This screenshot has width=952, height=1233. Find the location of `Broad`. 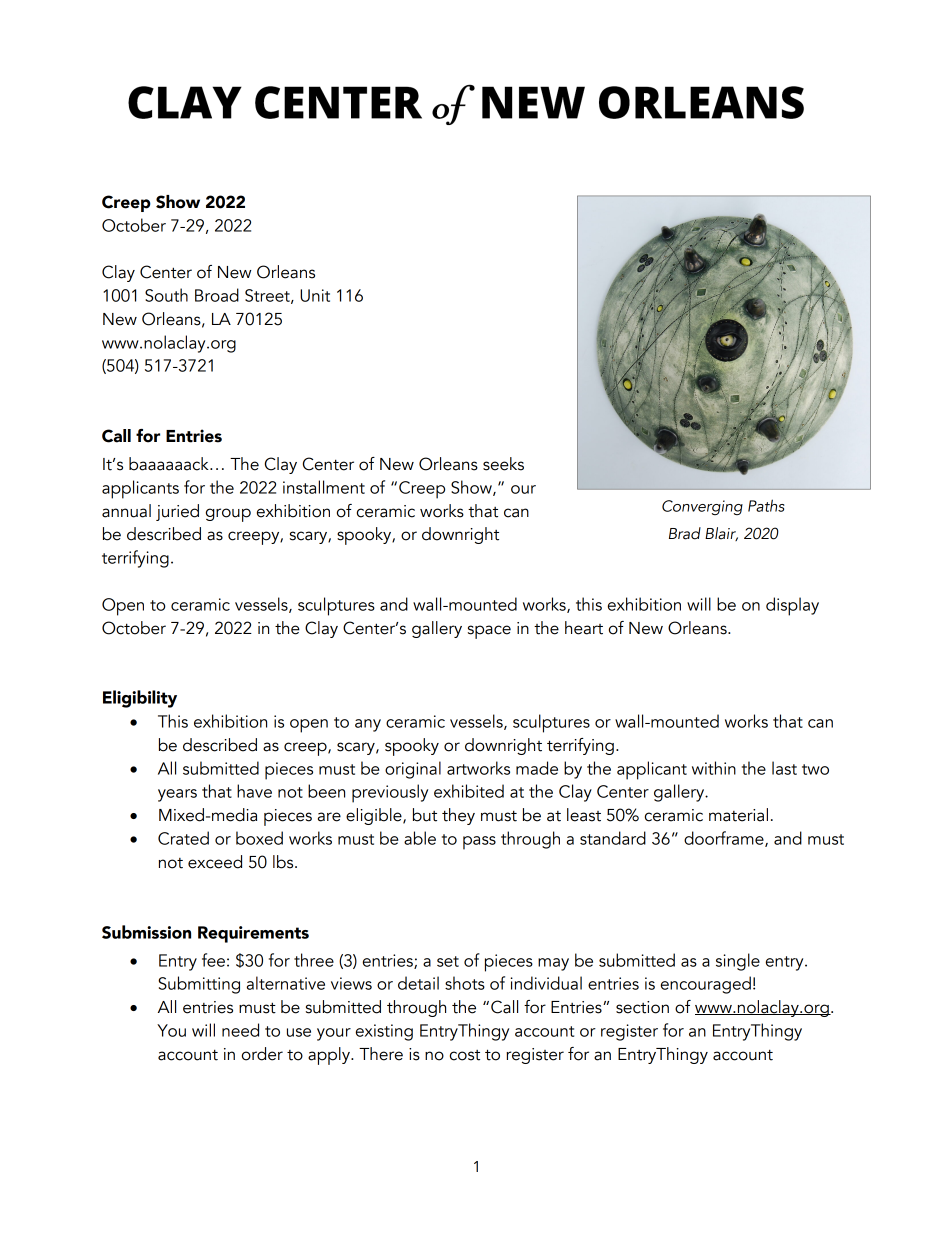

Broad is located at coordinates (217, 295).
